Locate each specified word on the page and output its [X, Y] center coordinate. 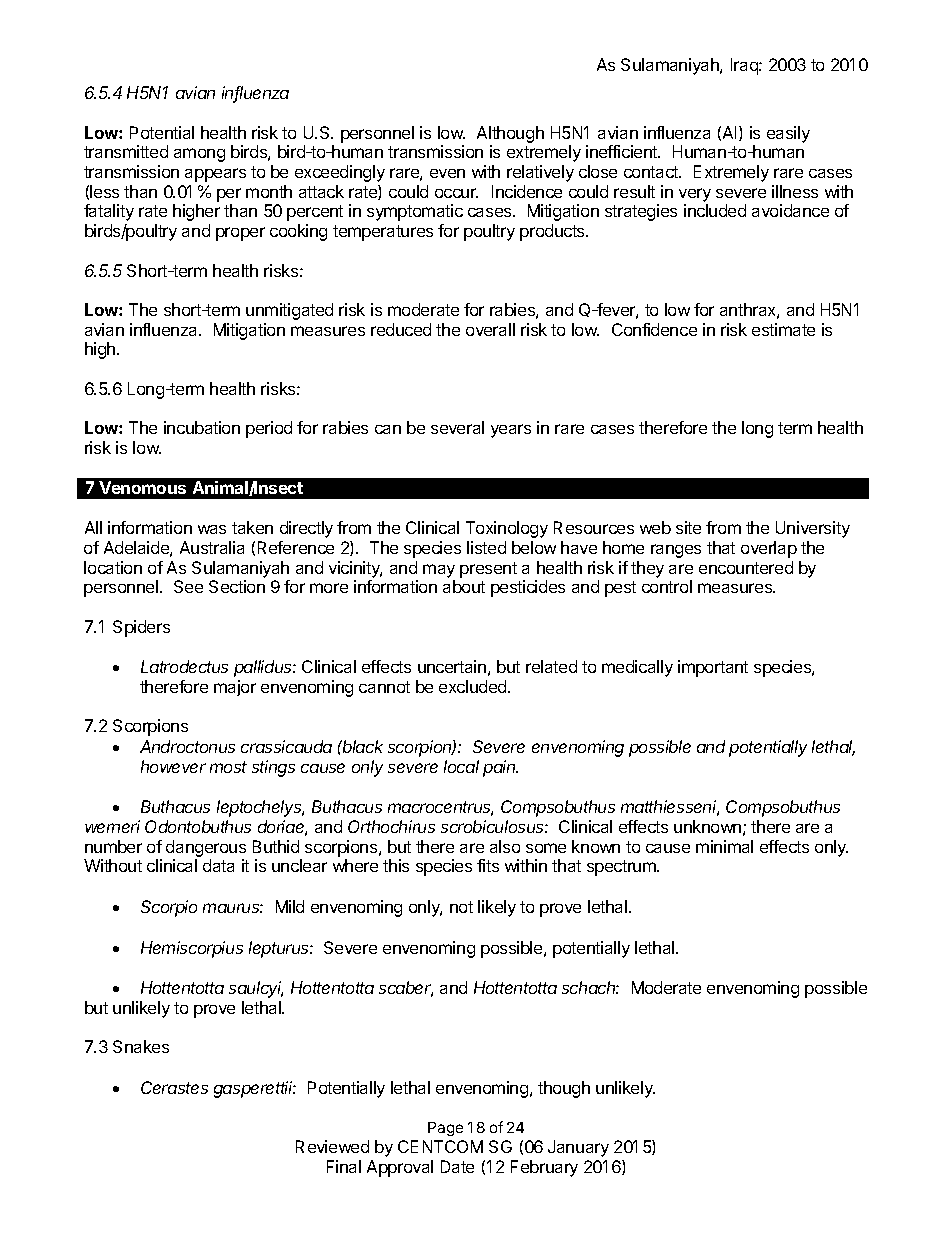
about [464, 586]
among [199, 155]
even [447, 173]
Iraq [745, 66]
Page [445, 1129]
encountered [746, 567]
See [188, 586]
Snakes [141, 1046]
